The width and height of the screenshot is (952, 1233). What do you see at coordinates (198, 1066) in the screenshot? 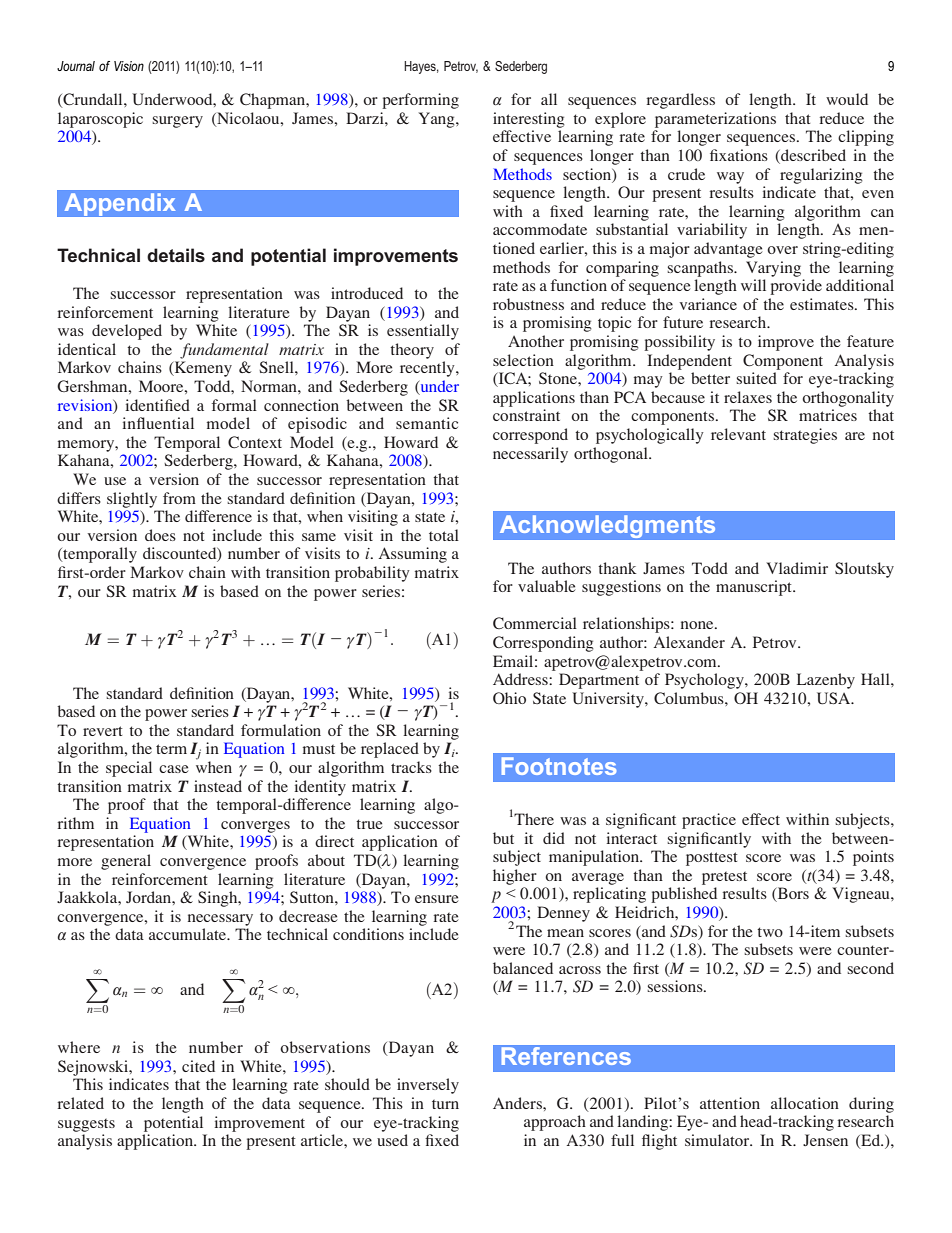
I see `cited` at bounding box center [198, 1066].
